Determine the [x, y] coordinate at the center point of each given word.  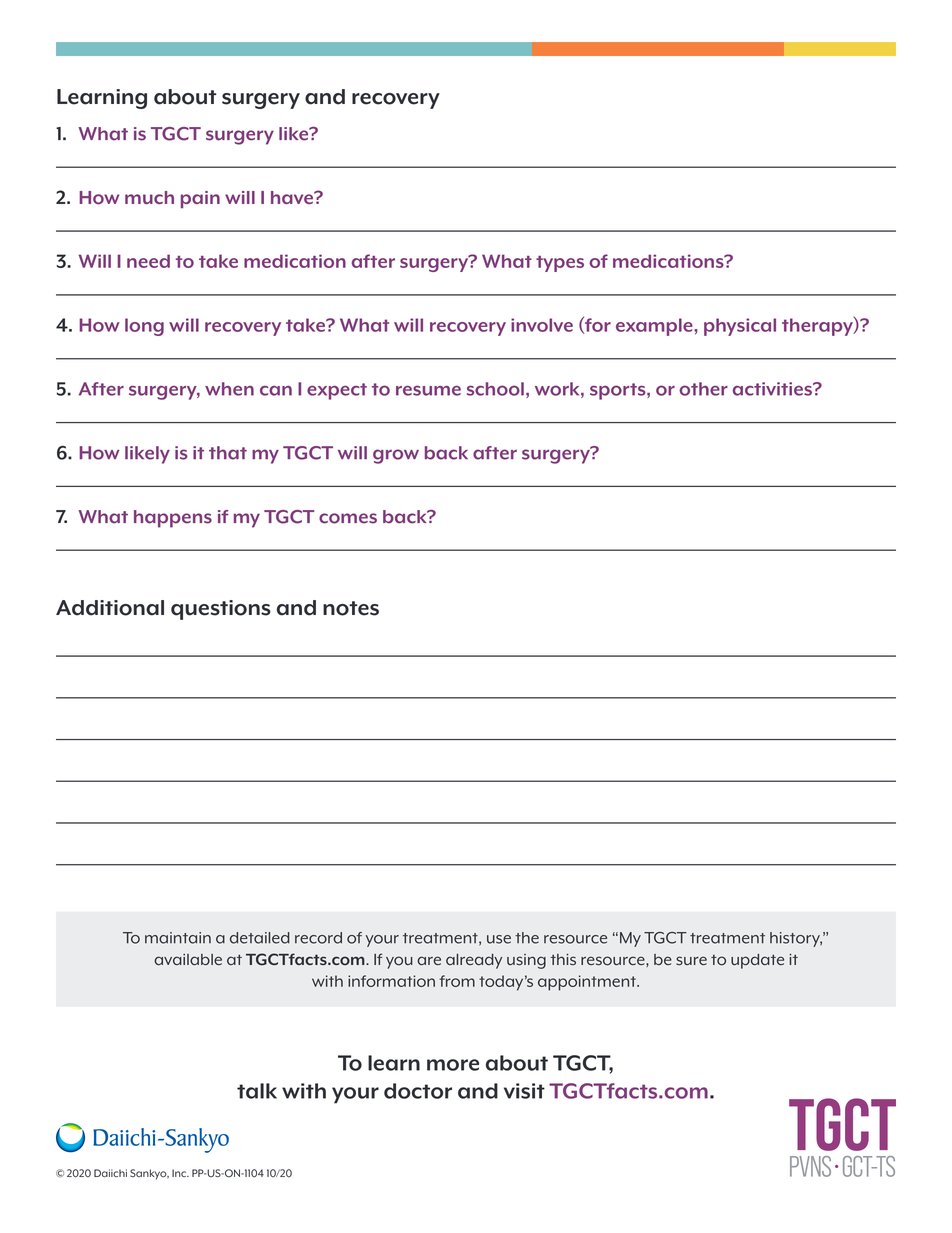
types [560, 264]
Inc [180, 1173]
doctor [418, 1091]
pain [200, 199]
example [655, 327]
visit [524, 1091]
